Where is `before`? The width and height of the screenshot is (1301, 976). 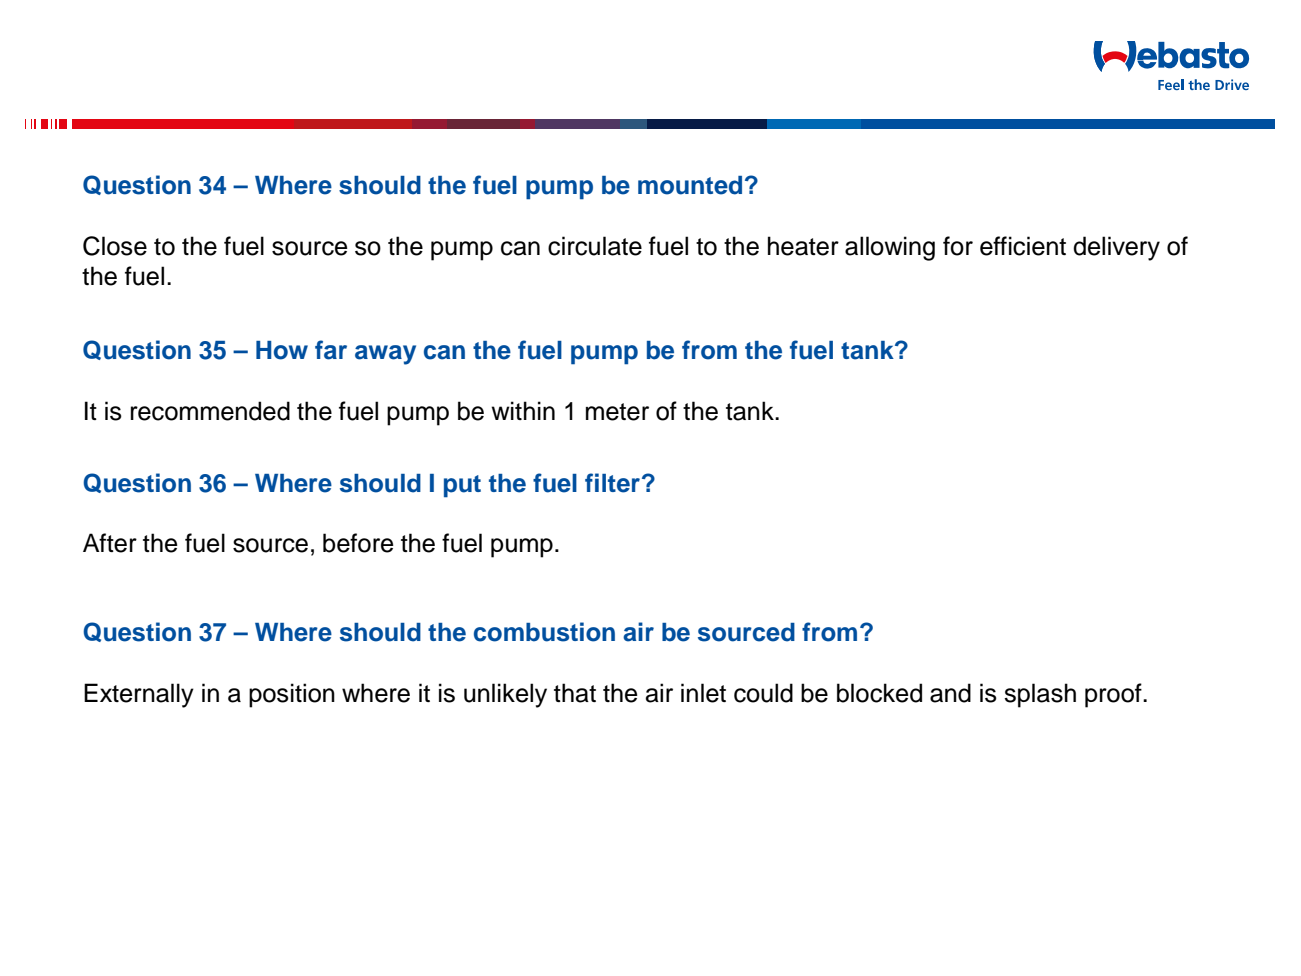
before is located at coordinates (358, 543).
